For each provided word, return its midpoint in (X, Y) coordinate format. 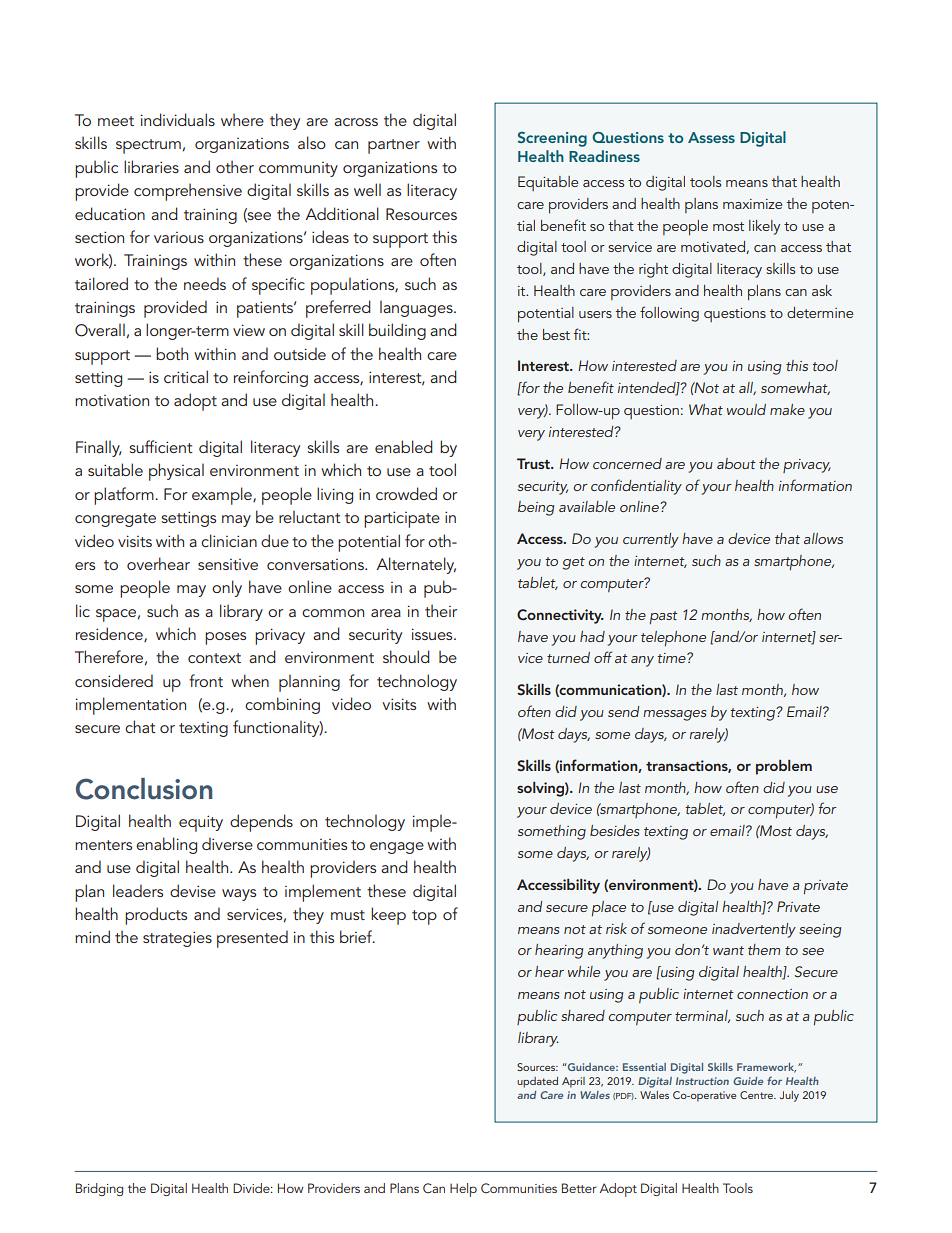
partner (394, 146)
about (736, 463)
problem (784, 767)
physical (176, 472)
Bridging (99, 1189)
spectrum (148, 146)
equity (201, 823)
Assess (711, 137)
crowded (406, 493)
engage (397, 848)
